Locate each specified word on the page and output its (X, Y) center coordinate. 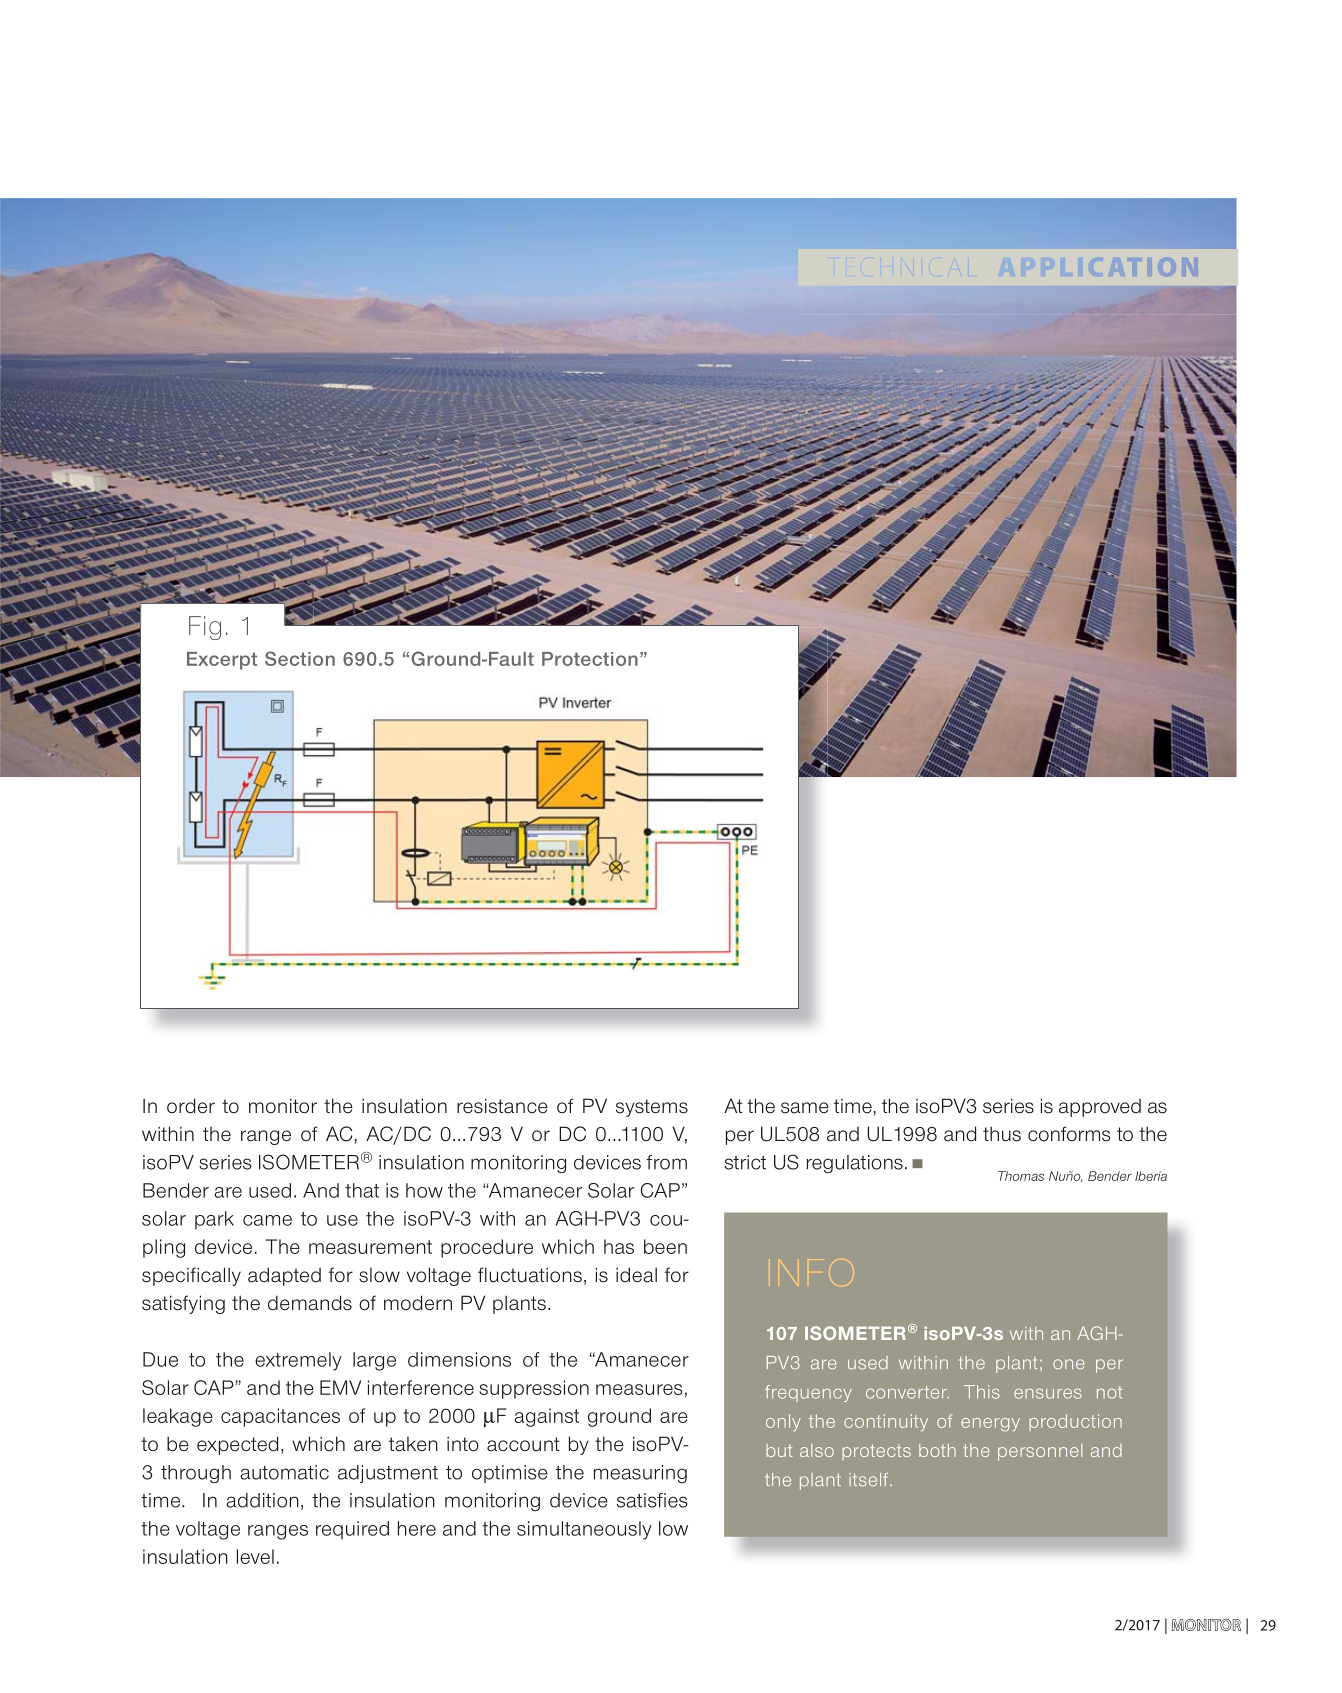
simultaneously (584, 1530)
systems (652, 1108)
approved (1100, 1108)
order (191, 1106)
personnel (1040, 1452)
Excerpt (222, 661)
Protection (590, 659)
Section (300, 658)
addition (262, 1500)
